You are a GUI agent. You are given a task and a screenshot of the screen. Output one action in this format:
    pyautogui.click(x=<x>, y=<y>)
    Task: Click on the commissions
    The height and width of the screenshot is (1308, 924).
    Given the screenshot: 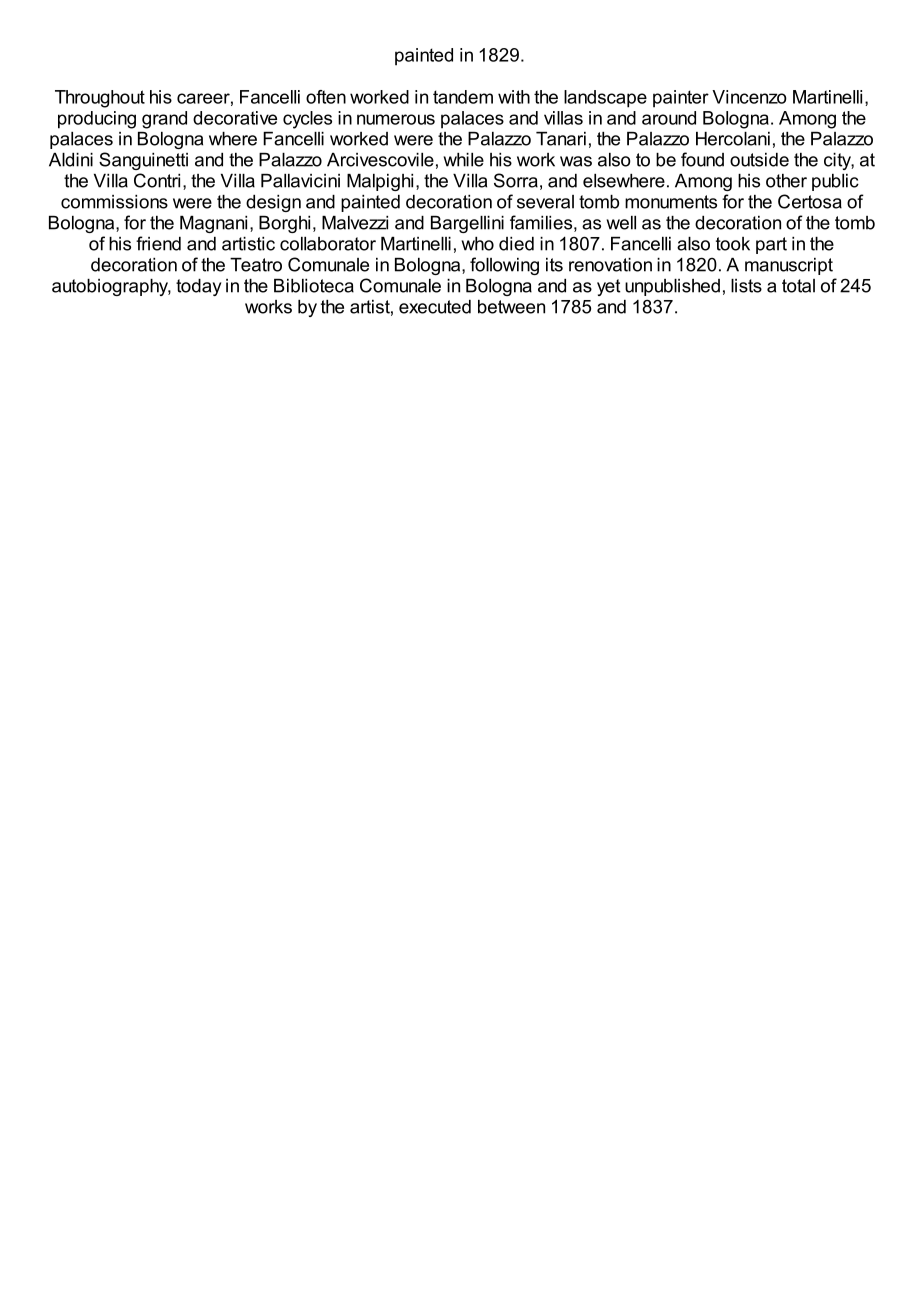 What is the action you would take?
    pyautogui.click(x=114, y=202)
